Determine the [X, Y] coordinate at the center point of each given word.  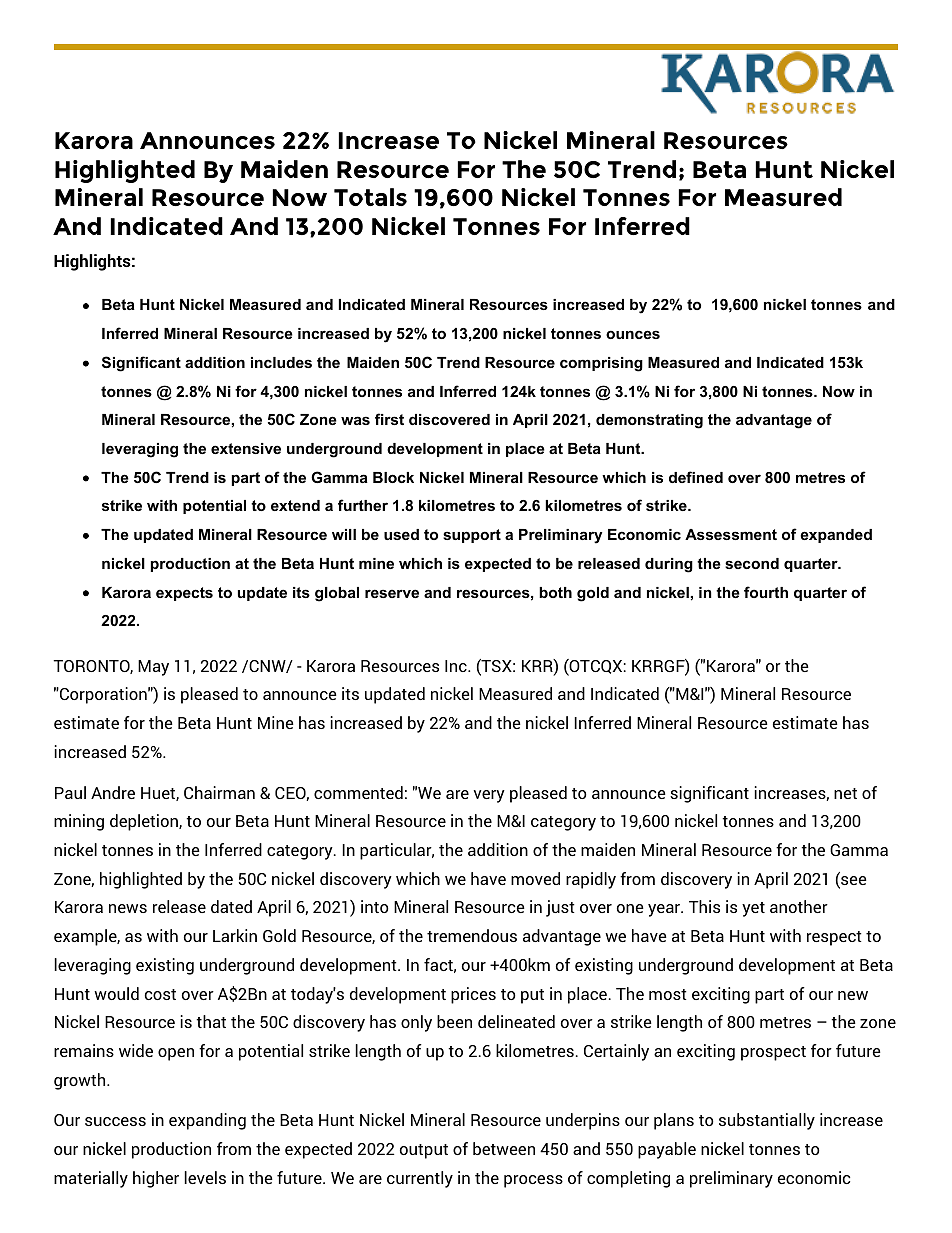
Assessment [731, 534]
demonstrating [649, 421]
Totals [370, 197]
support [472, 536]
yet [753, 909]
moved [535, 878]
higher [156, 1179]
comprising [601, 364]
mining [79, 822]
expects [184, 594]
